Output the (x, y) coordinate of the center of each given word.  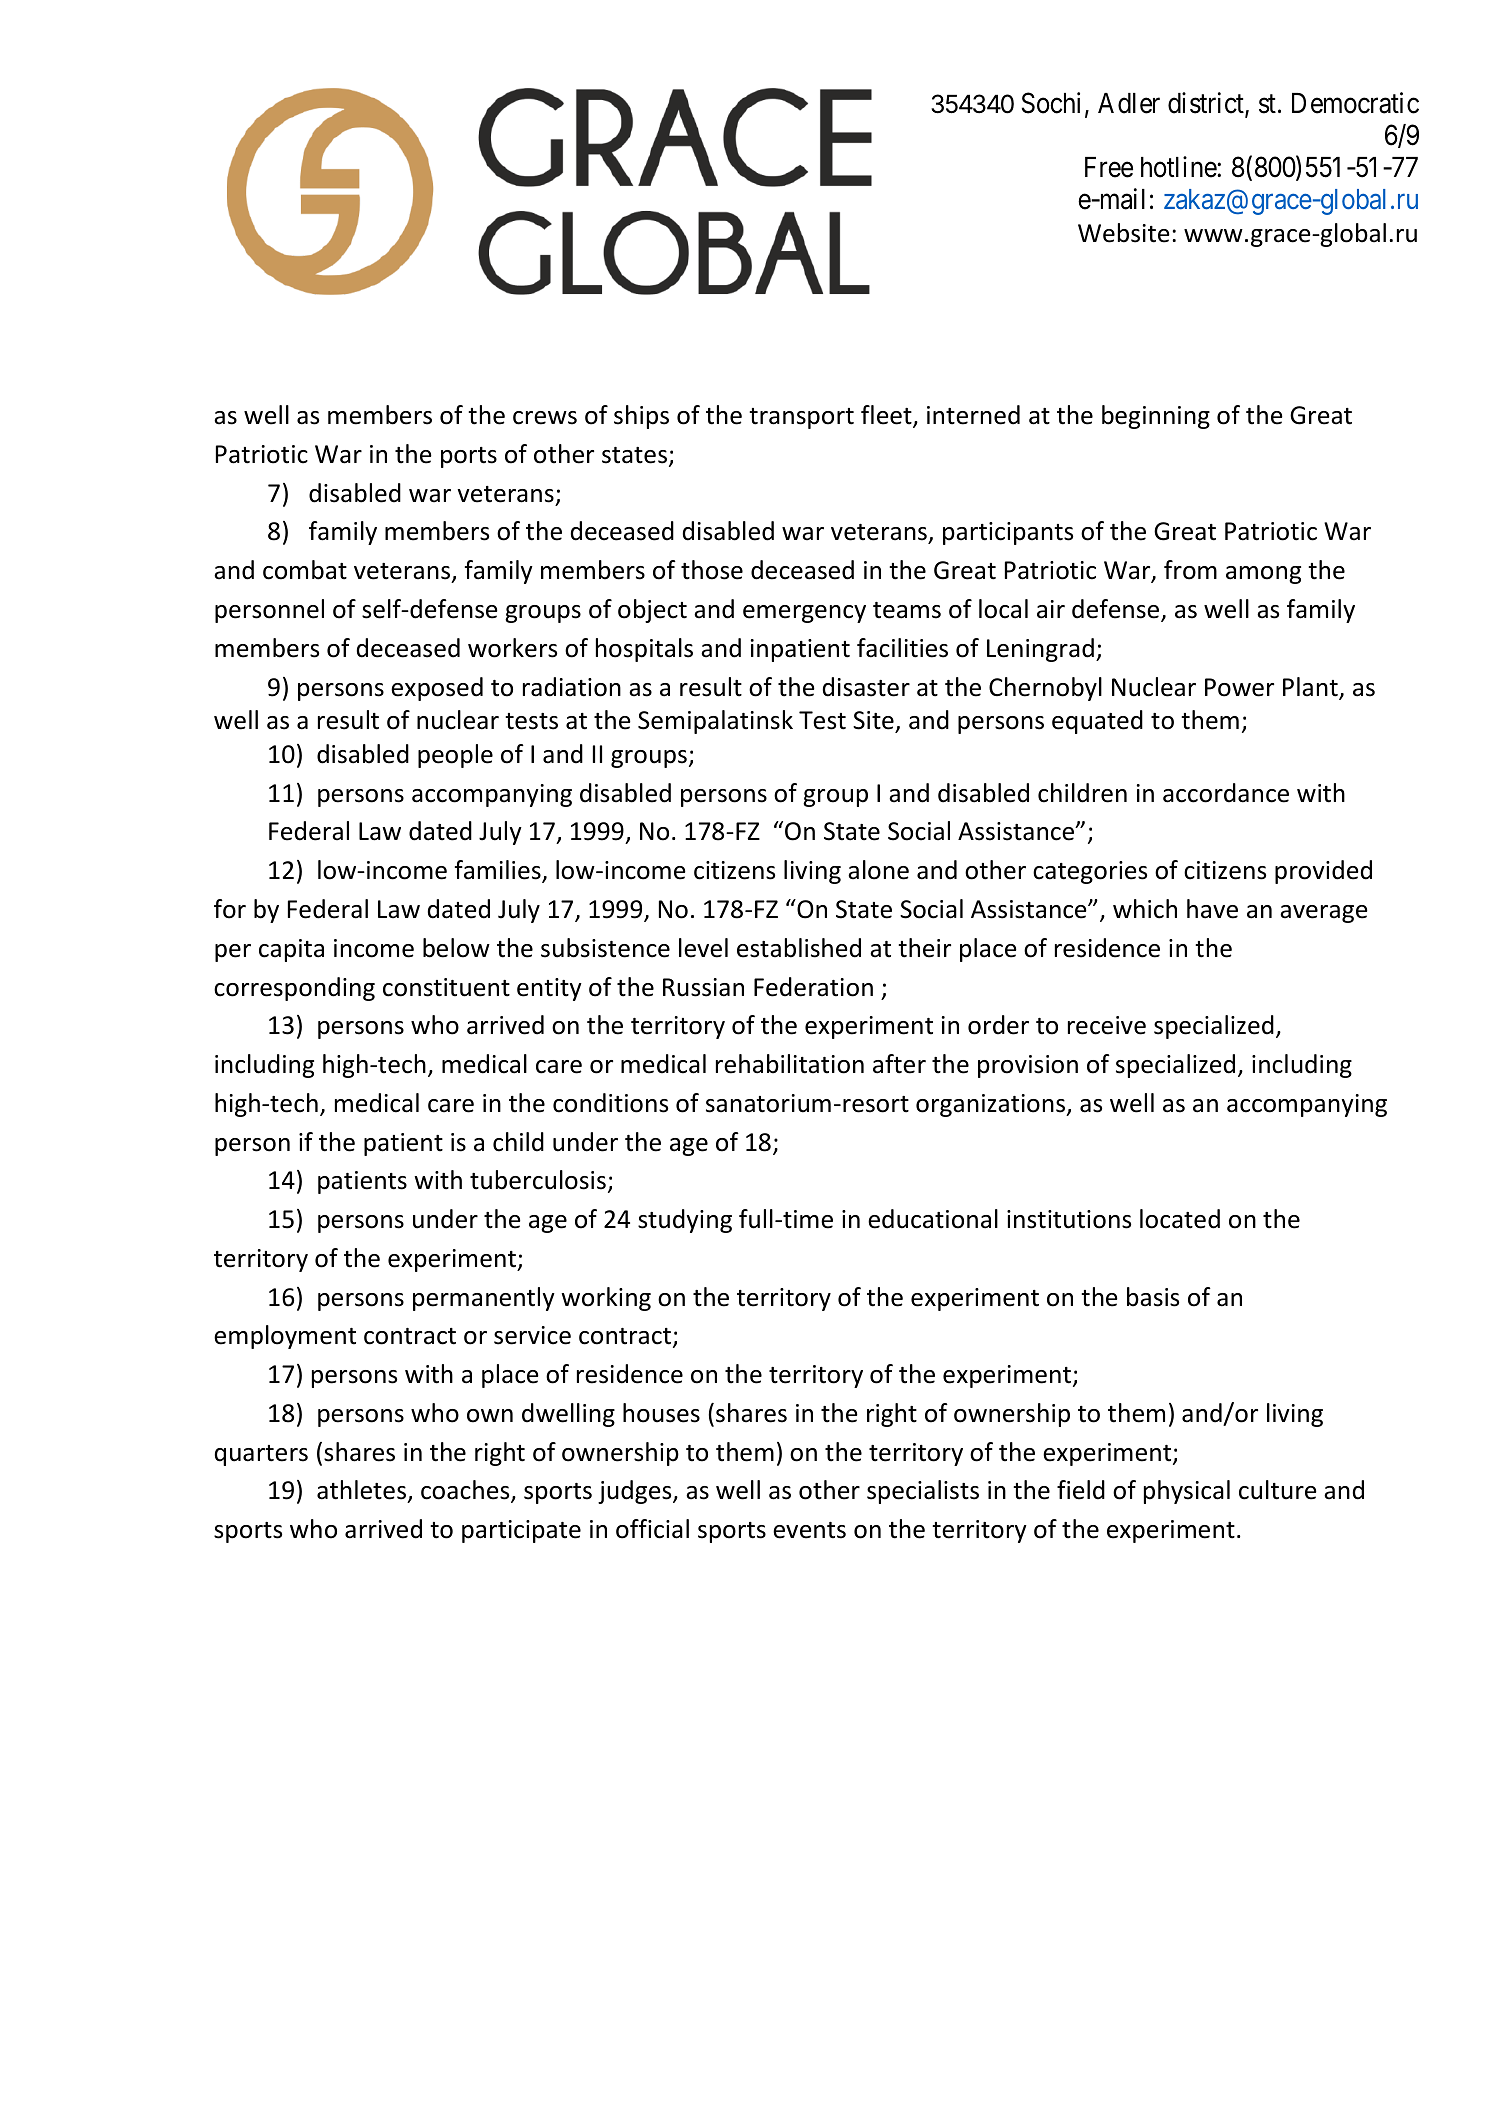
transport (801, 418)
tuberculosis (538, 1180)
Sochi (1051, 103)
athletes (363, 1491)
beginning (1156, 417)
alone (878, 870)
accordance (1226, 793)
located (1180, 1219)
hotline (1179, 167)
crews (545, 418)
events (809, 1530)
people (455, 756)
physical (1187, 1492)
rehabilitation (790, 1064)
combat (305, 570)
